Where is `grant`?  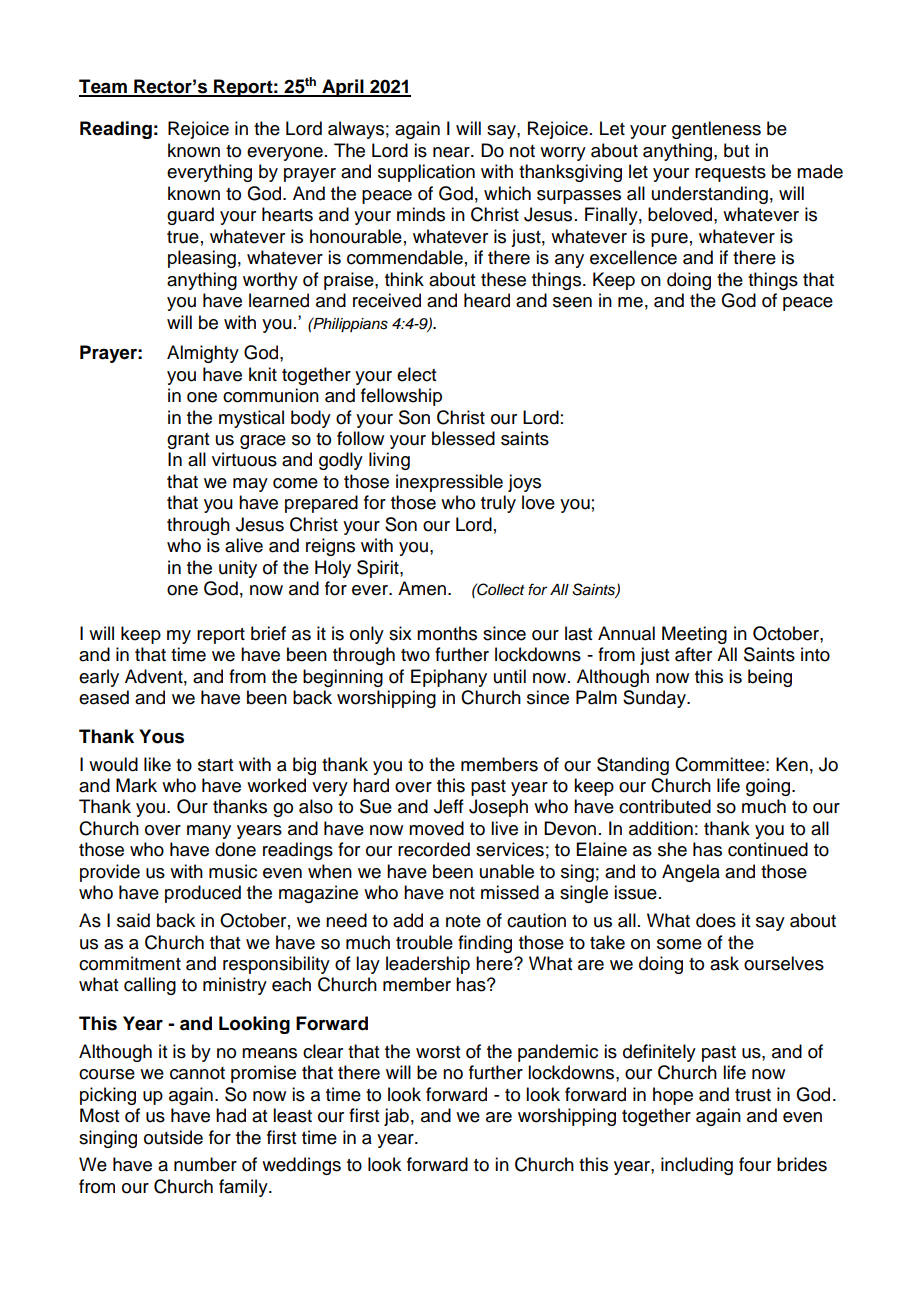
grant is located at coordinates (188, 441).
